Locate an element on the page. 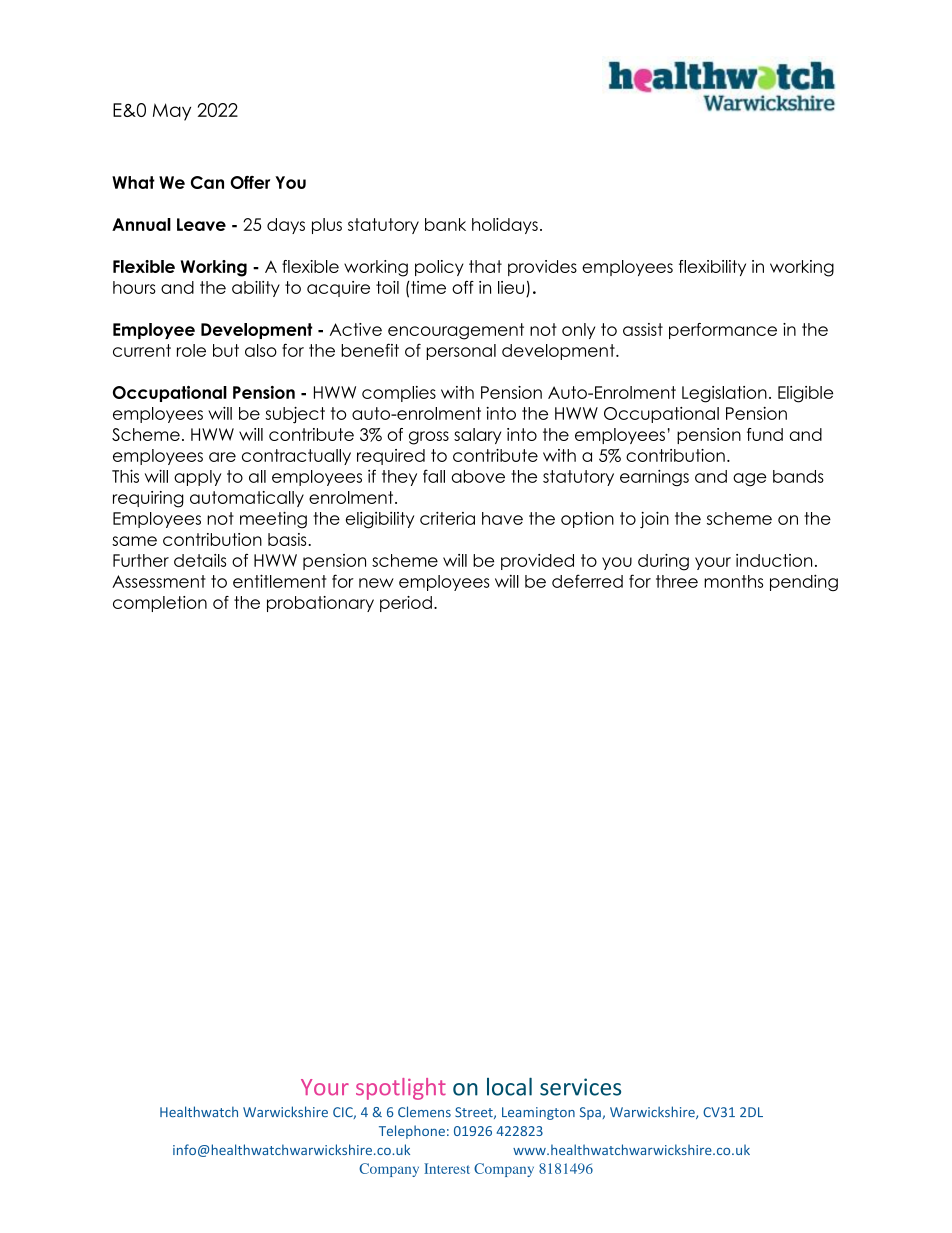 This image has width=952, height=1233. Interest is located at coordinates (447, 1168).
